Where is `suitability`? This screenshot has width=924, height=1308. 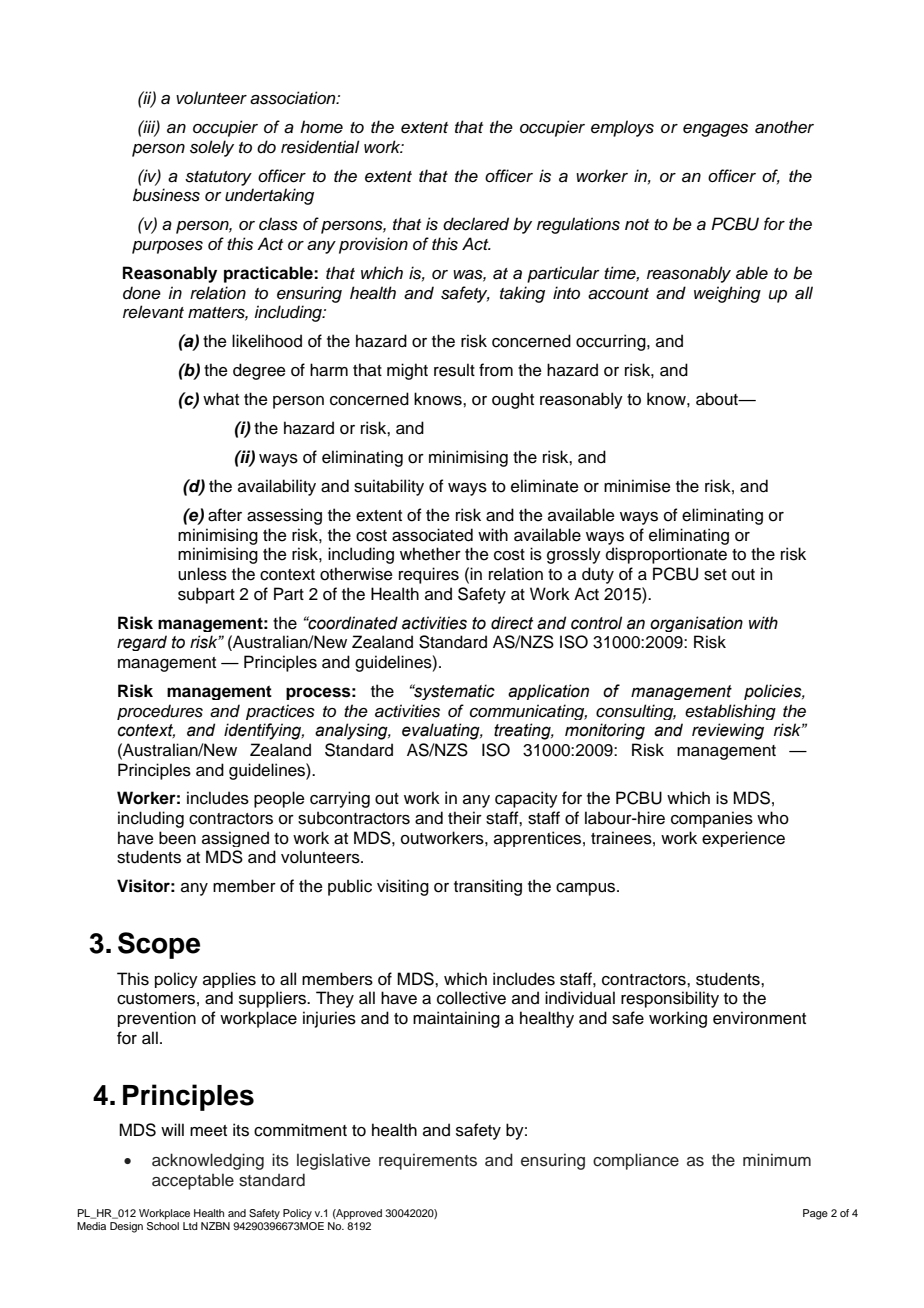 suitability is located at coordinates (389, 487).
